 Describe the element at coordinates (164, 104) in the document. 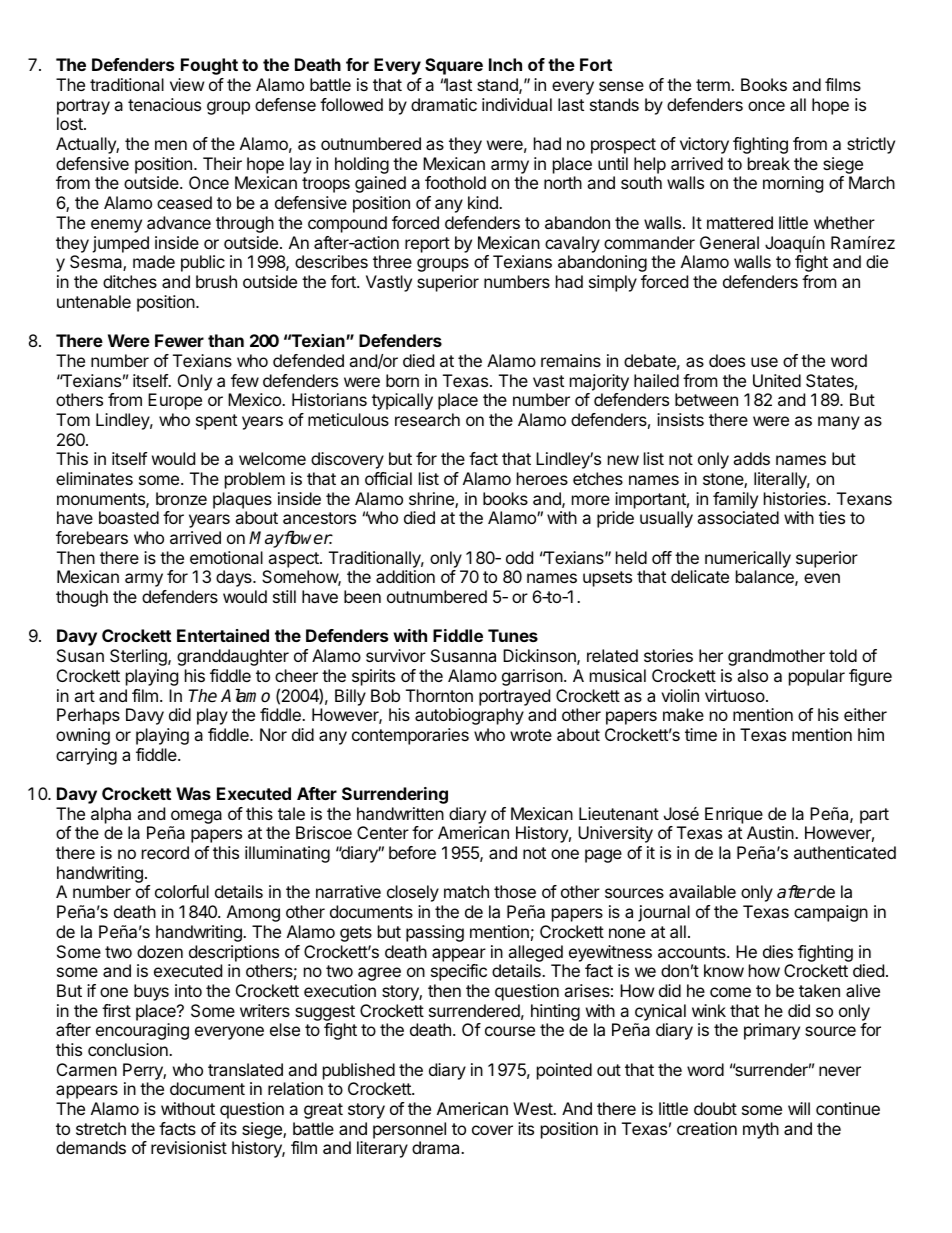

I see `tenacious` at that location.
